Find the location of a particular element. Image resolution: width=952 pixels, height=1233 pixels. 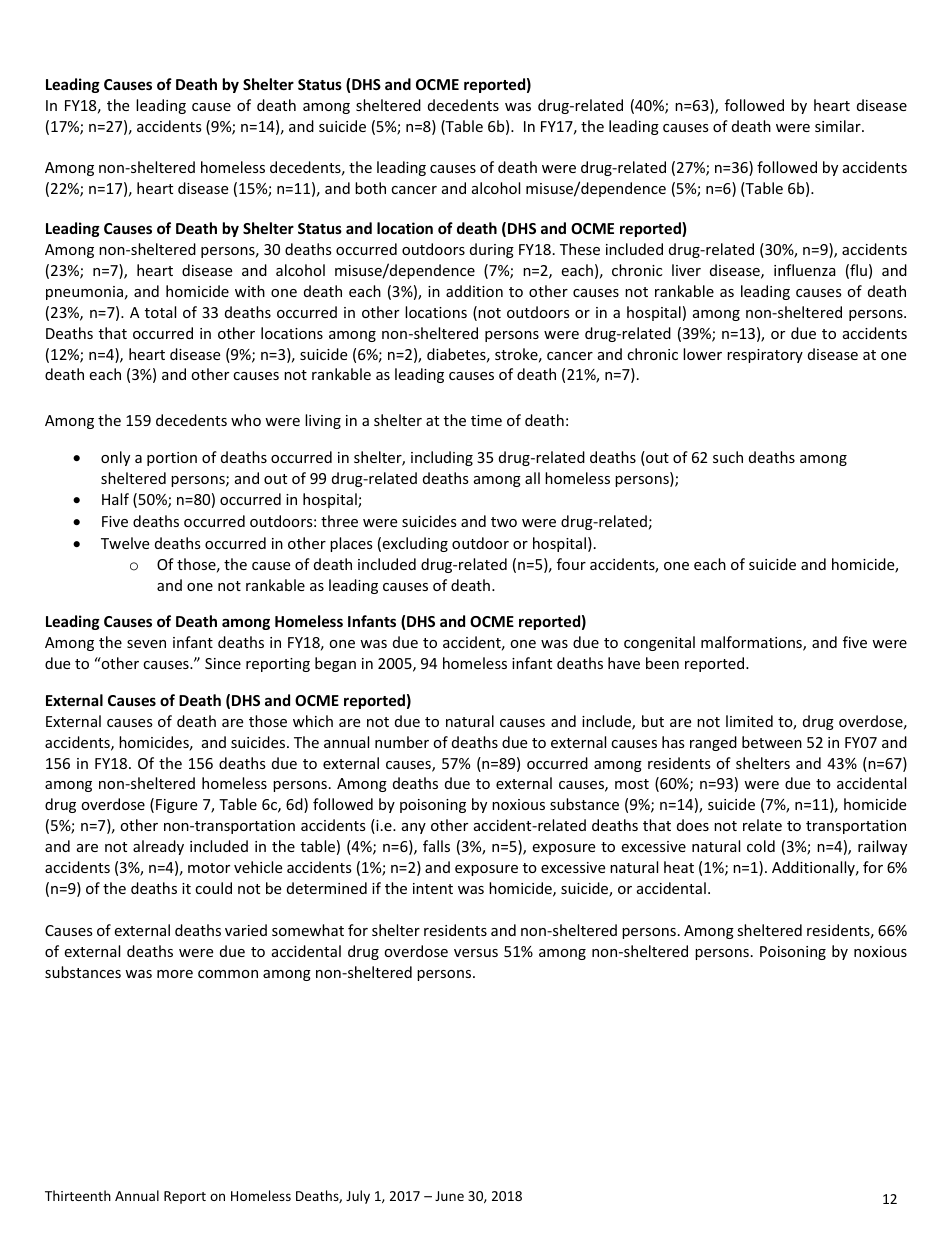

could is located at coordinates (213, 888).
